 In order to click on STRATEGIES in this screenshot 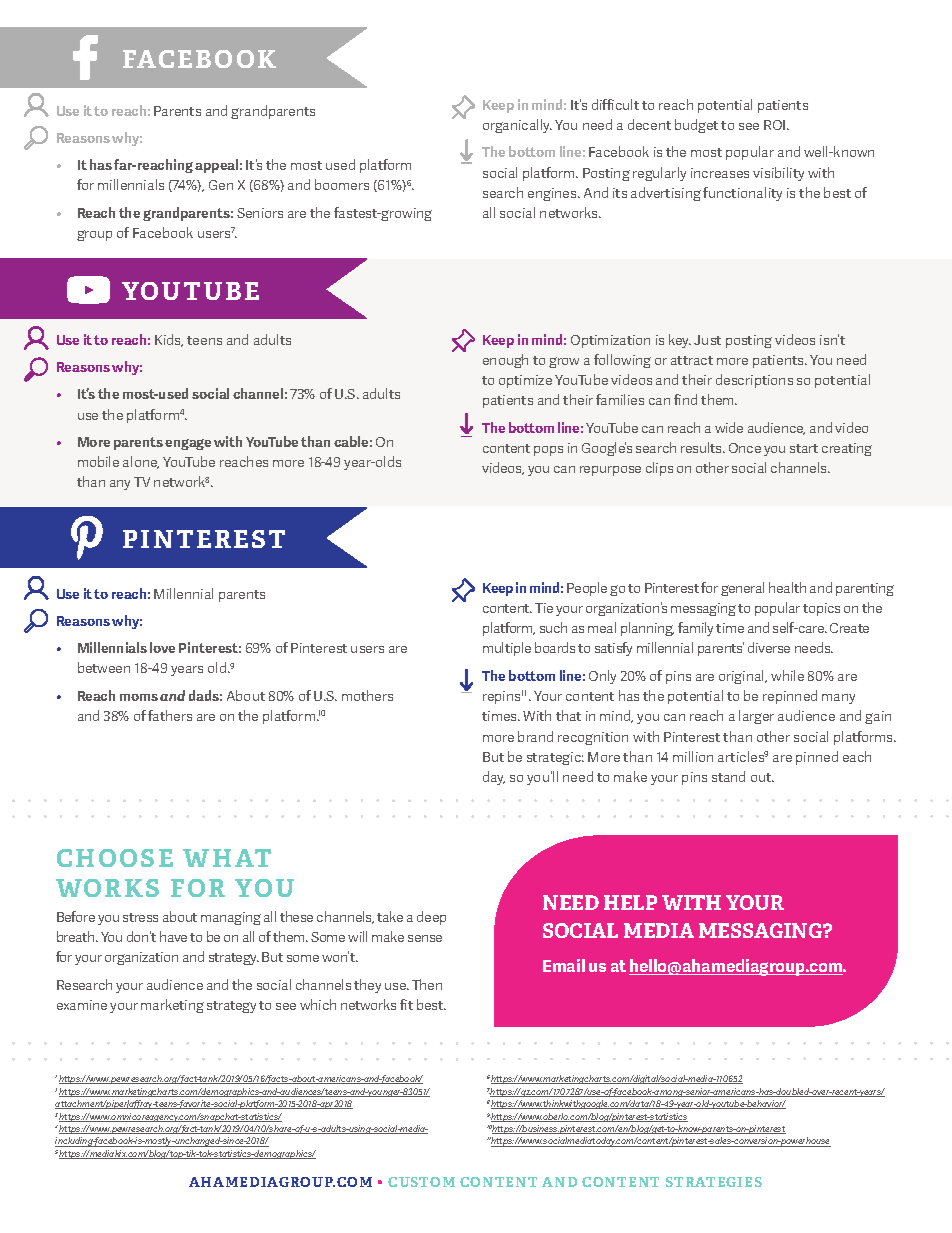, I will do `click(714, 1182)`.
